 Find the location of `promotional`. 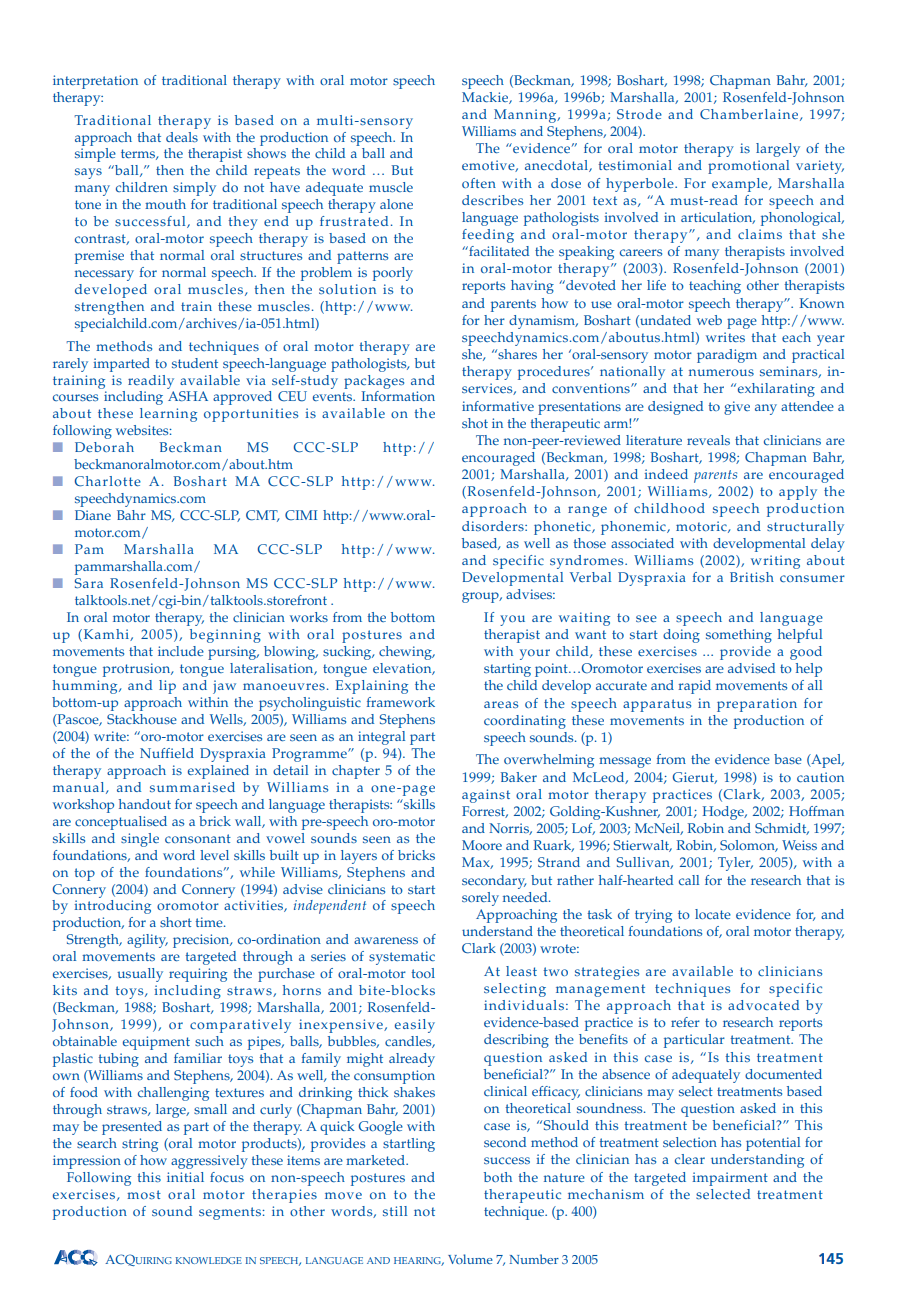

promotional is located at coordinates (748, 167).
